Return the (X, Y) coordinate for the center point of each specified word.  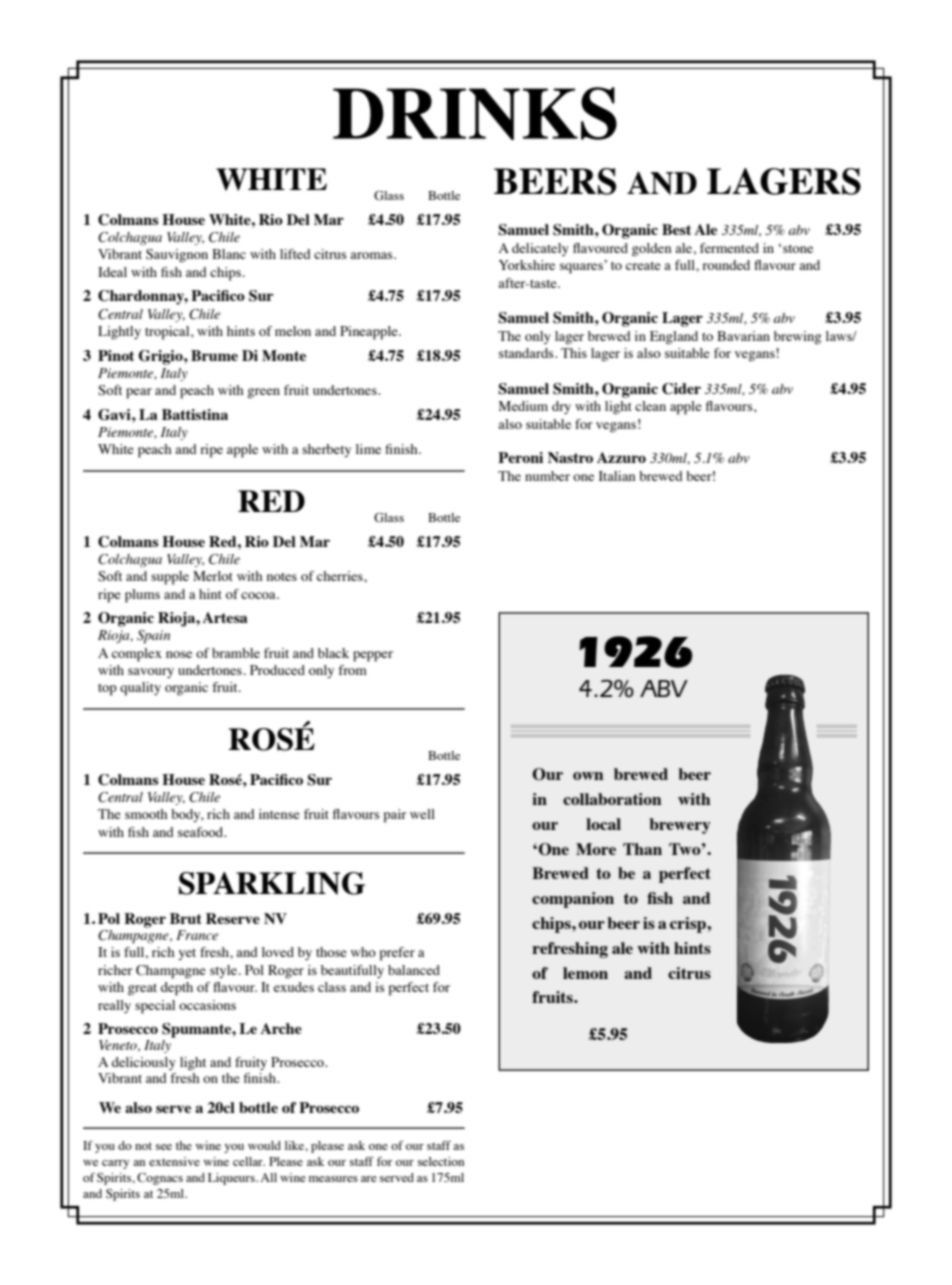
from (352, 670)
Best (676, 229)
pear (139, 393)
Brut (186, 918)
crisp (689, 925)
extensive (174, 1161)
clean (650, 406)
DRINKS (475, 113)
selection (441, 1161)
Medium (523, 406)
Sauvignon (177, 255)
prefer (397, 954)
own (588, 776)
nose (179, 654)
